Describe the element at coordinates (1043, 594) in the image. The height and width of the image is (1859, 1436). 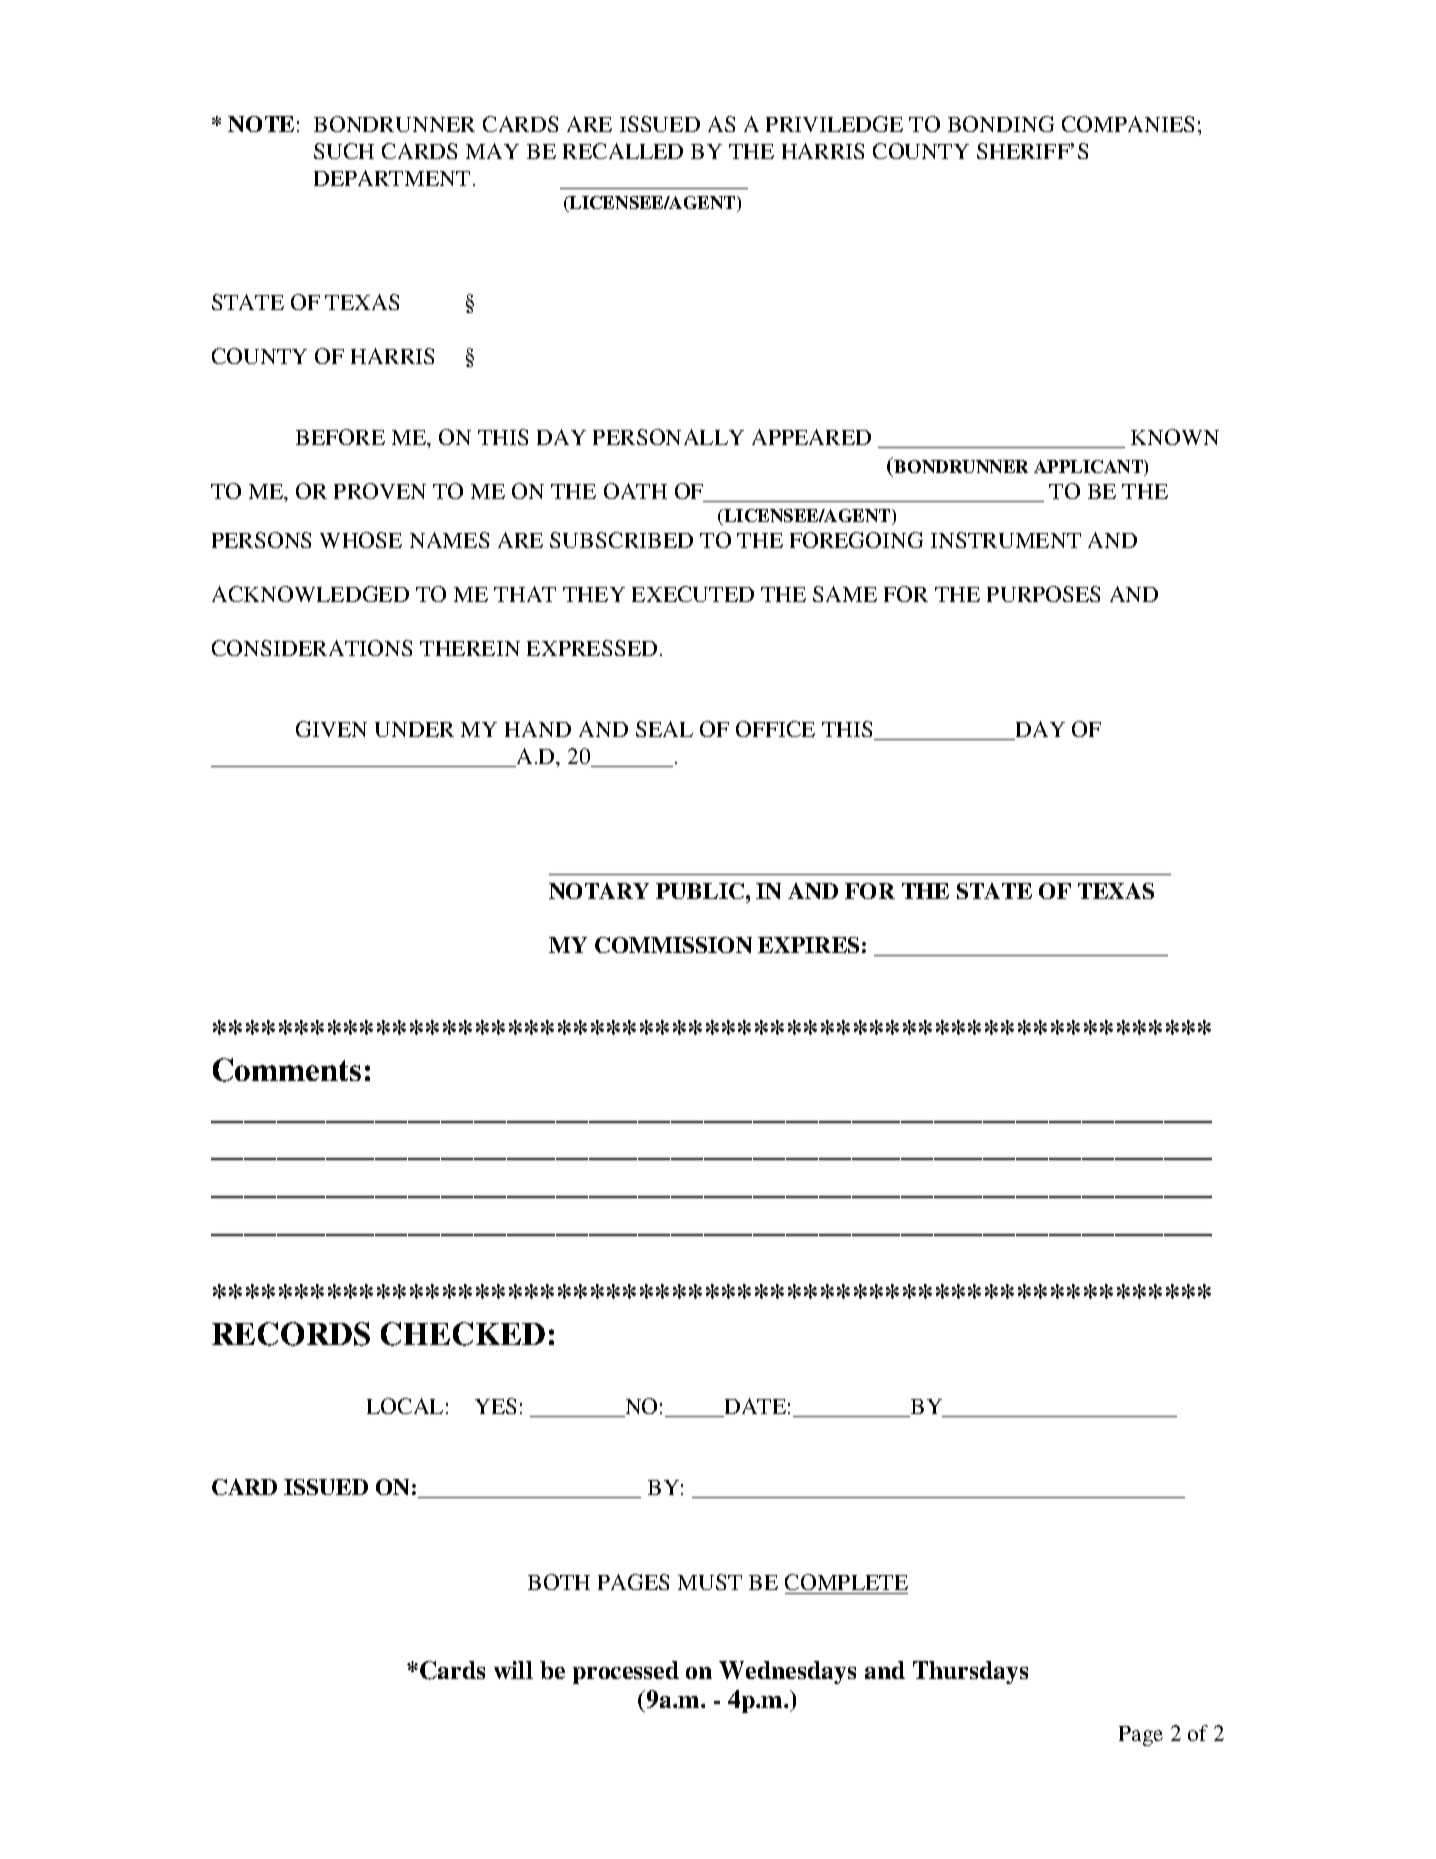
I see `PURPOSES` at that location.
